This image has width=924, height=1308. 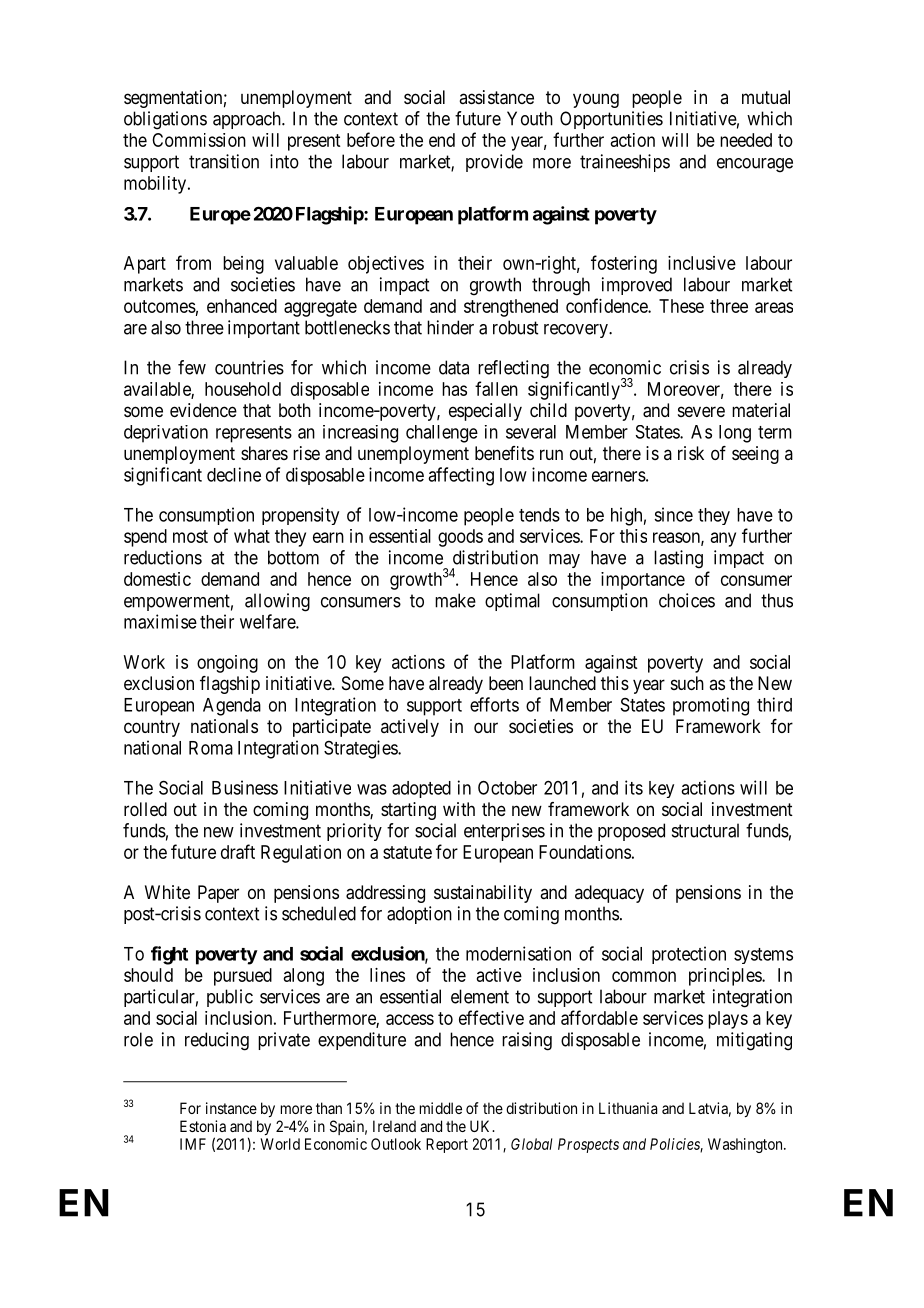 I want to click on needed, so click(x=746, y=140).
